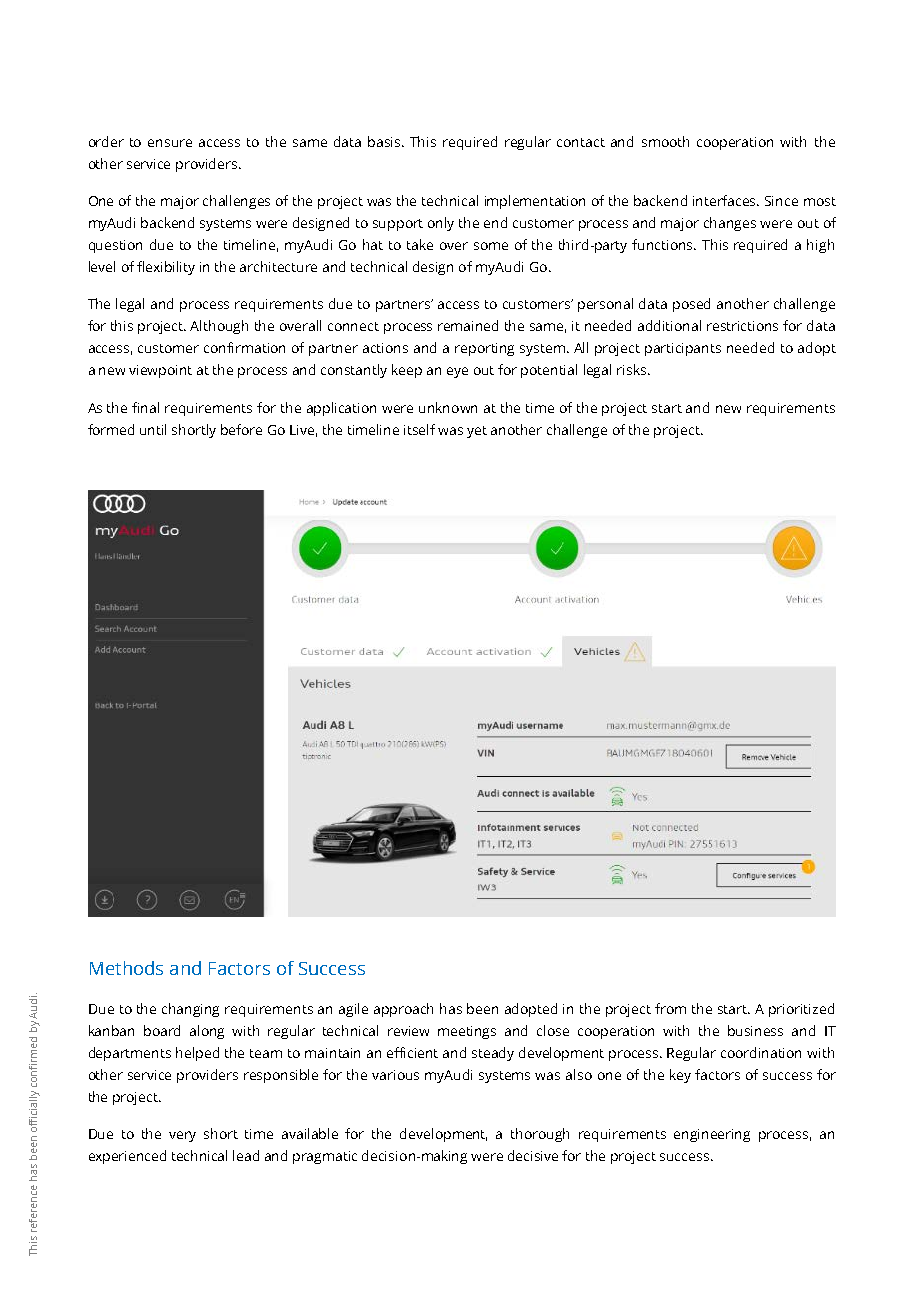  What do you see at coordinates (170, 143) in the page?
I see `ensure` at bounding box center [170, 143].
